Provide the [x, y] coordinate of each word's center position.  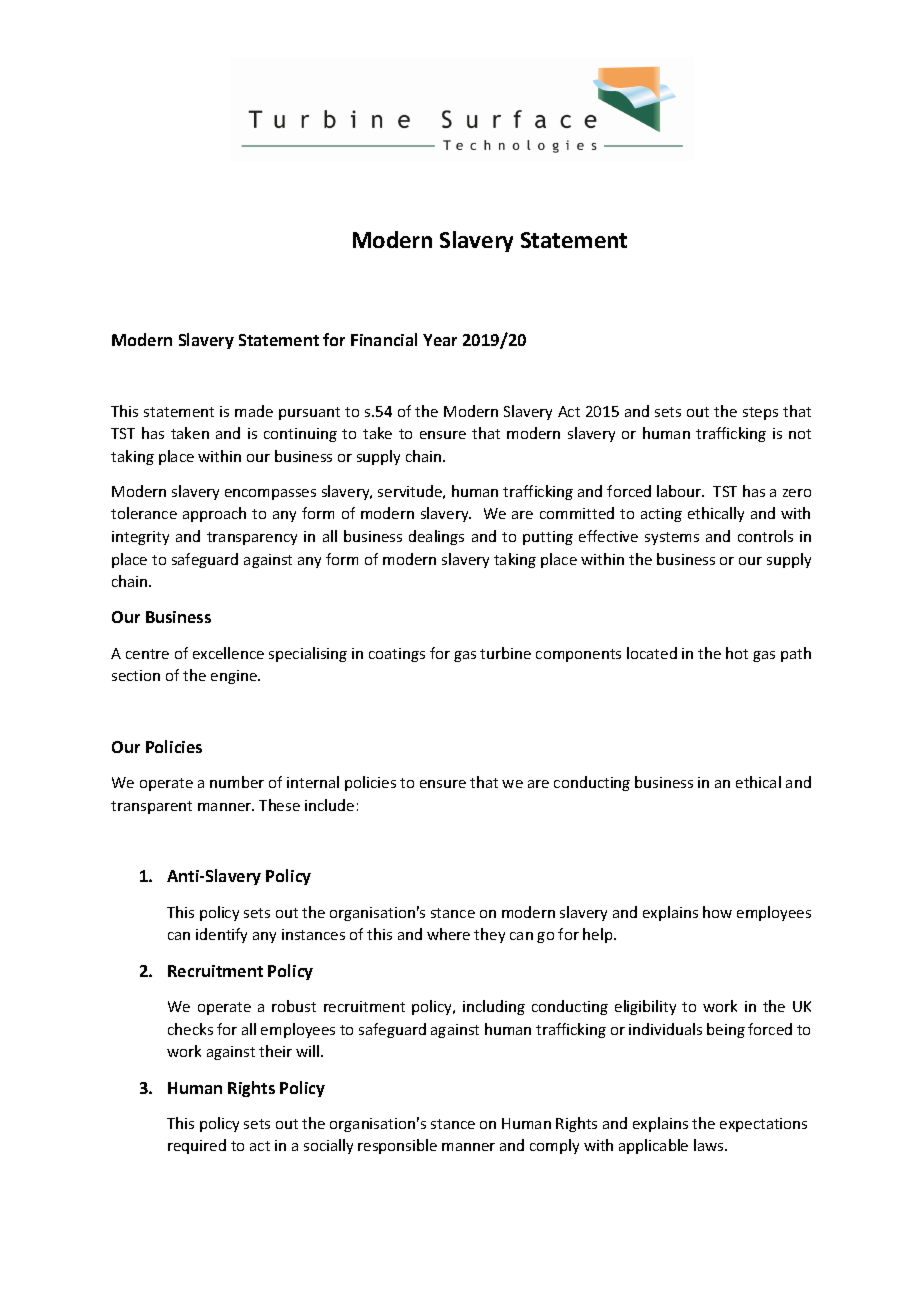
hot [737, 653]
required [197, 1146]
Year [440, 340]
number [237, 782]
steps [760, 413]
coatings [397, 655]
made [254, 411]
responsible [397, 1146]
